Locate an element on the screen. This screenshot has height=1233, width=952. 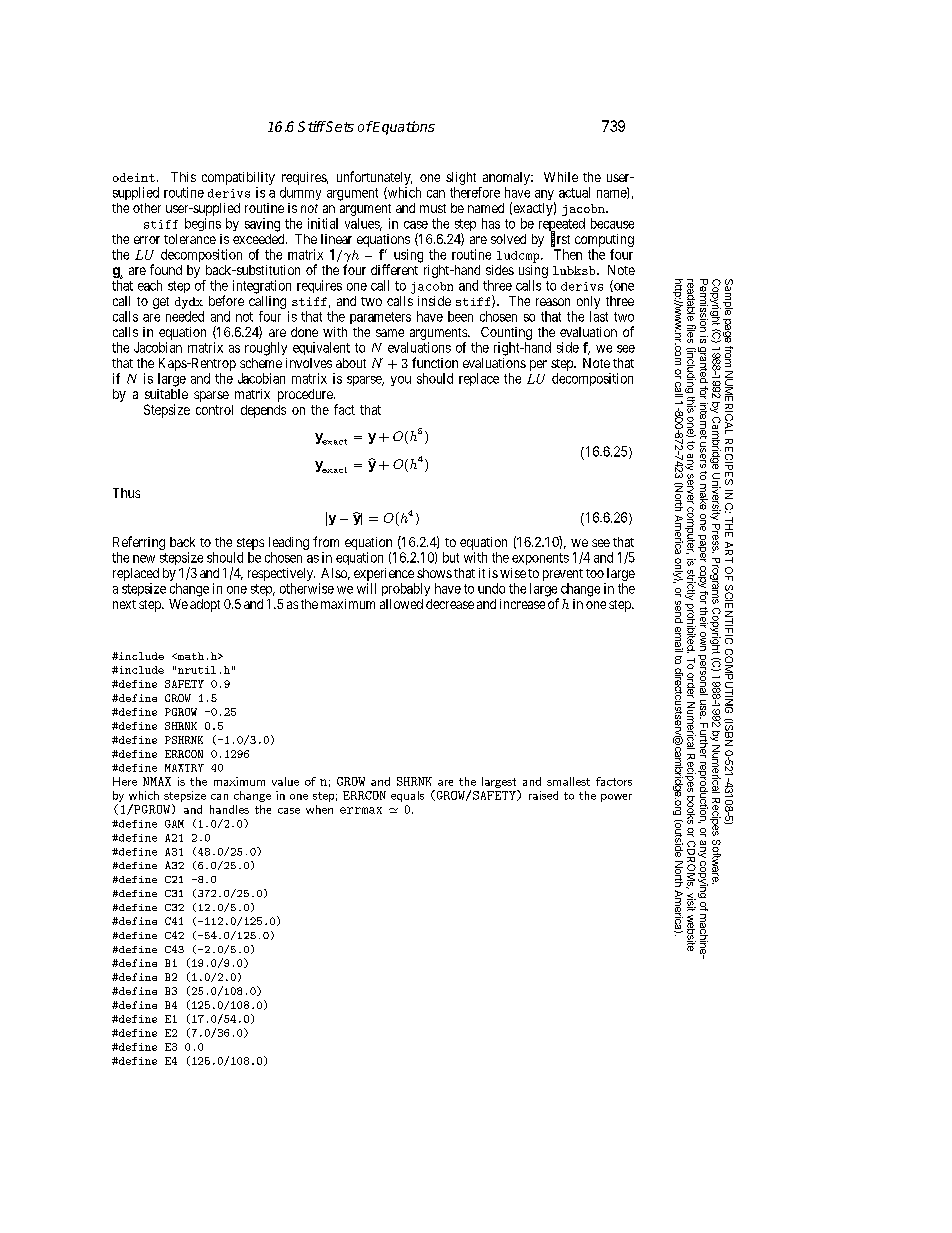
raised is located at coordinates (543, 795).
